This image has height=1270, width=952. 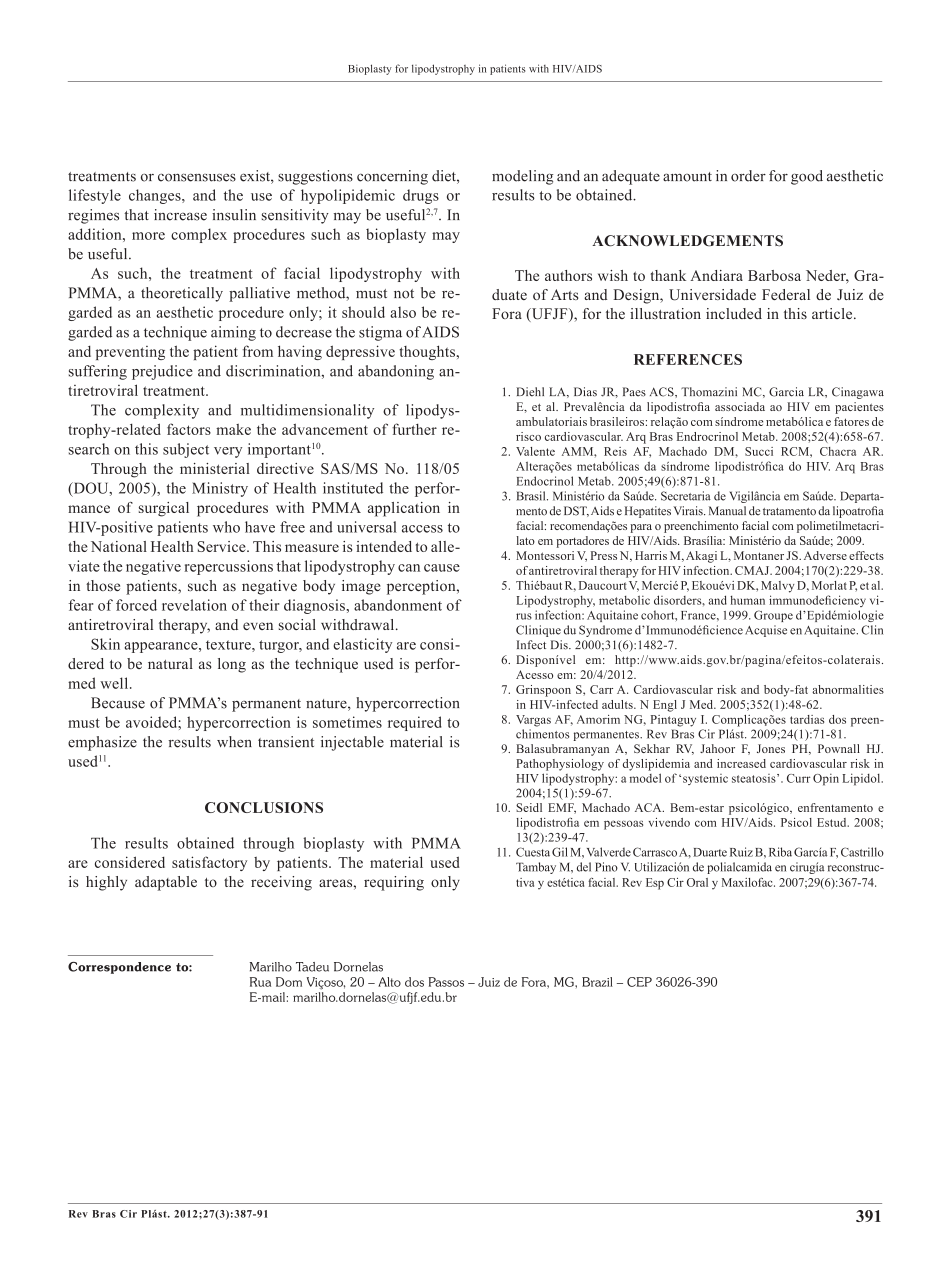 What do you see at coordinates (421, 196) in the image?
I see `drugs` at bounding box center [421, 196].
